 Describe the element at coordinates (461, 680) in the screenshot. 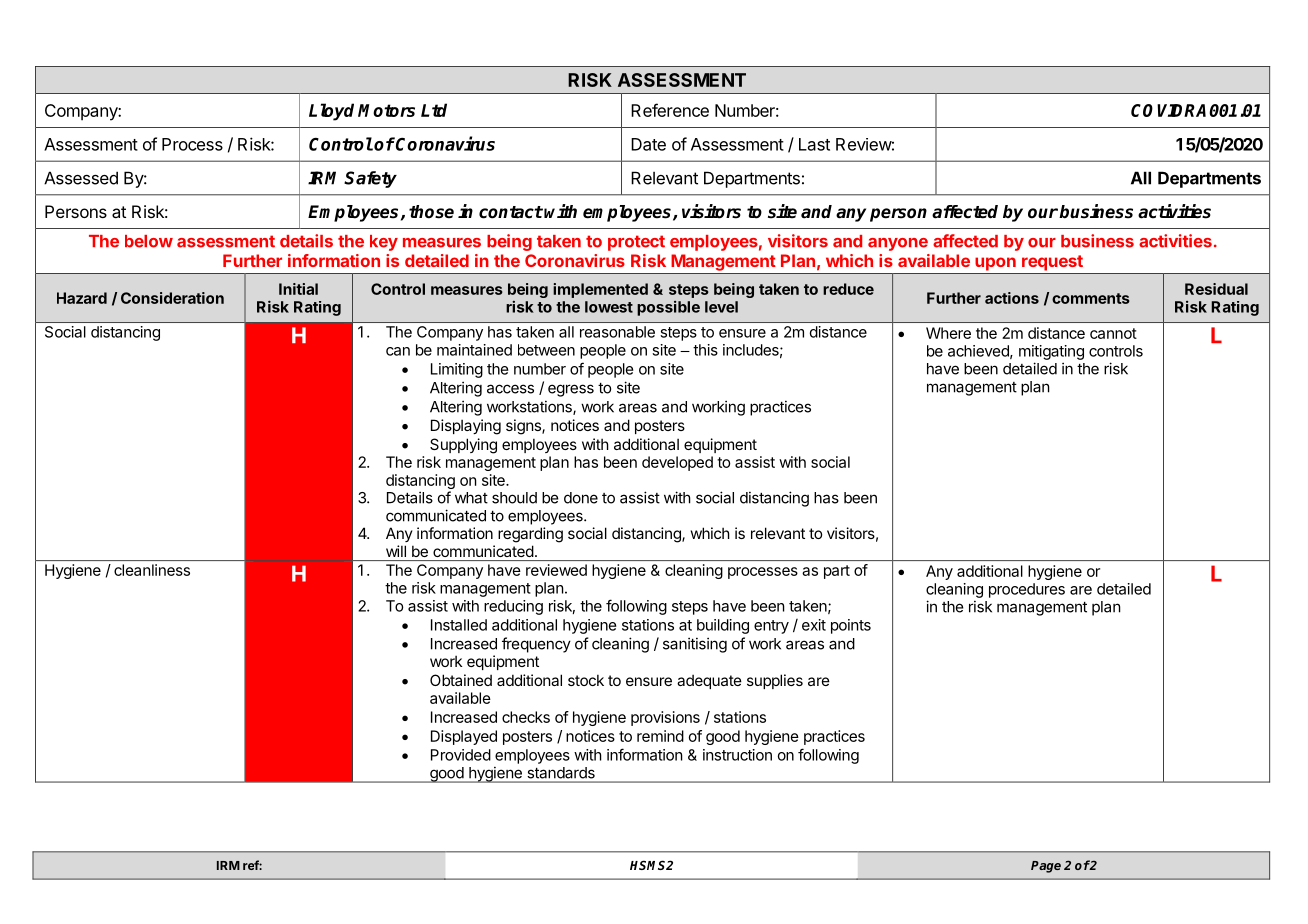

I see `Obtained` at that location.
